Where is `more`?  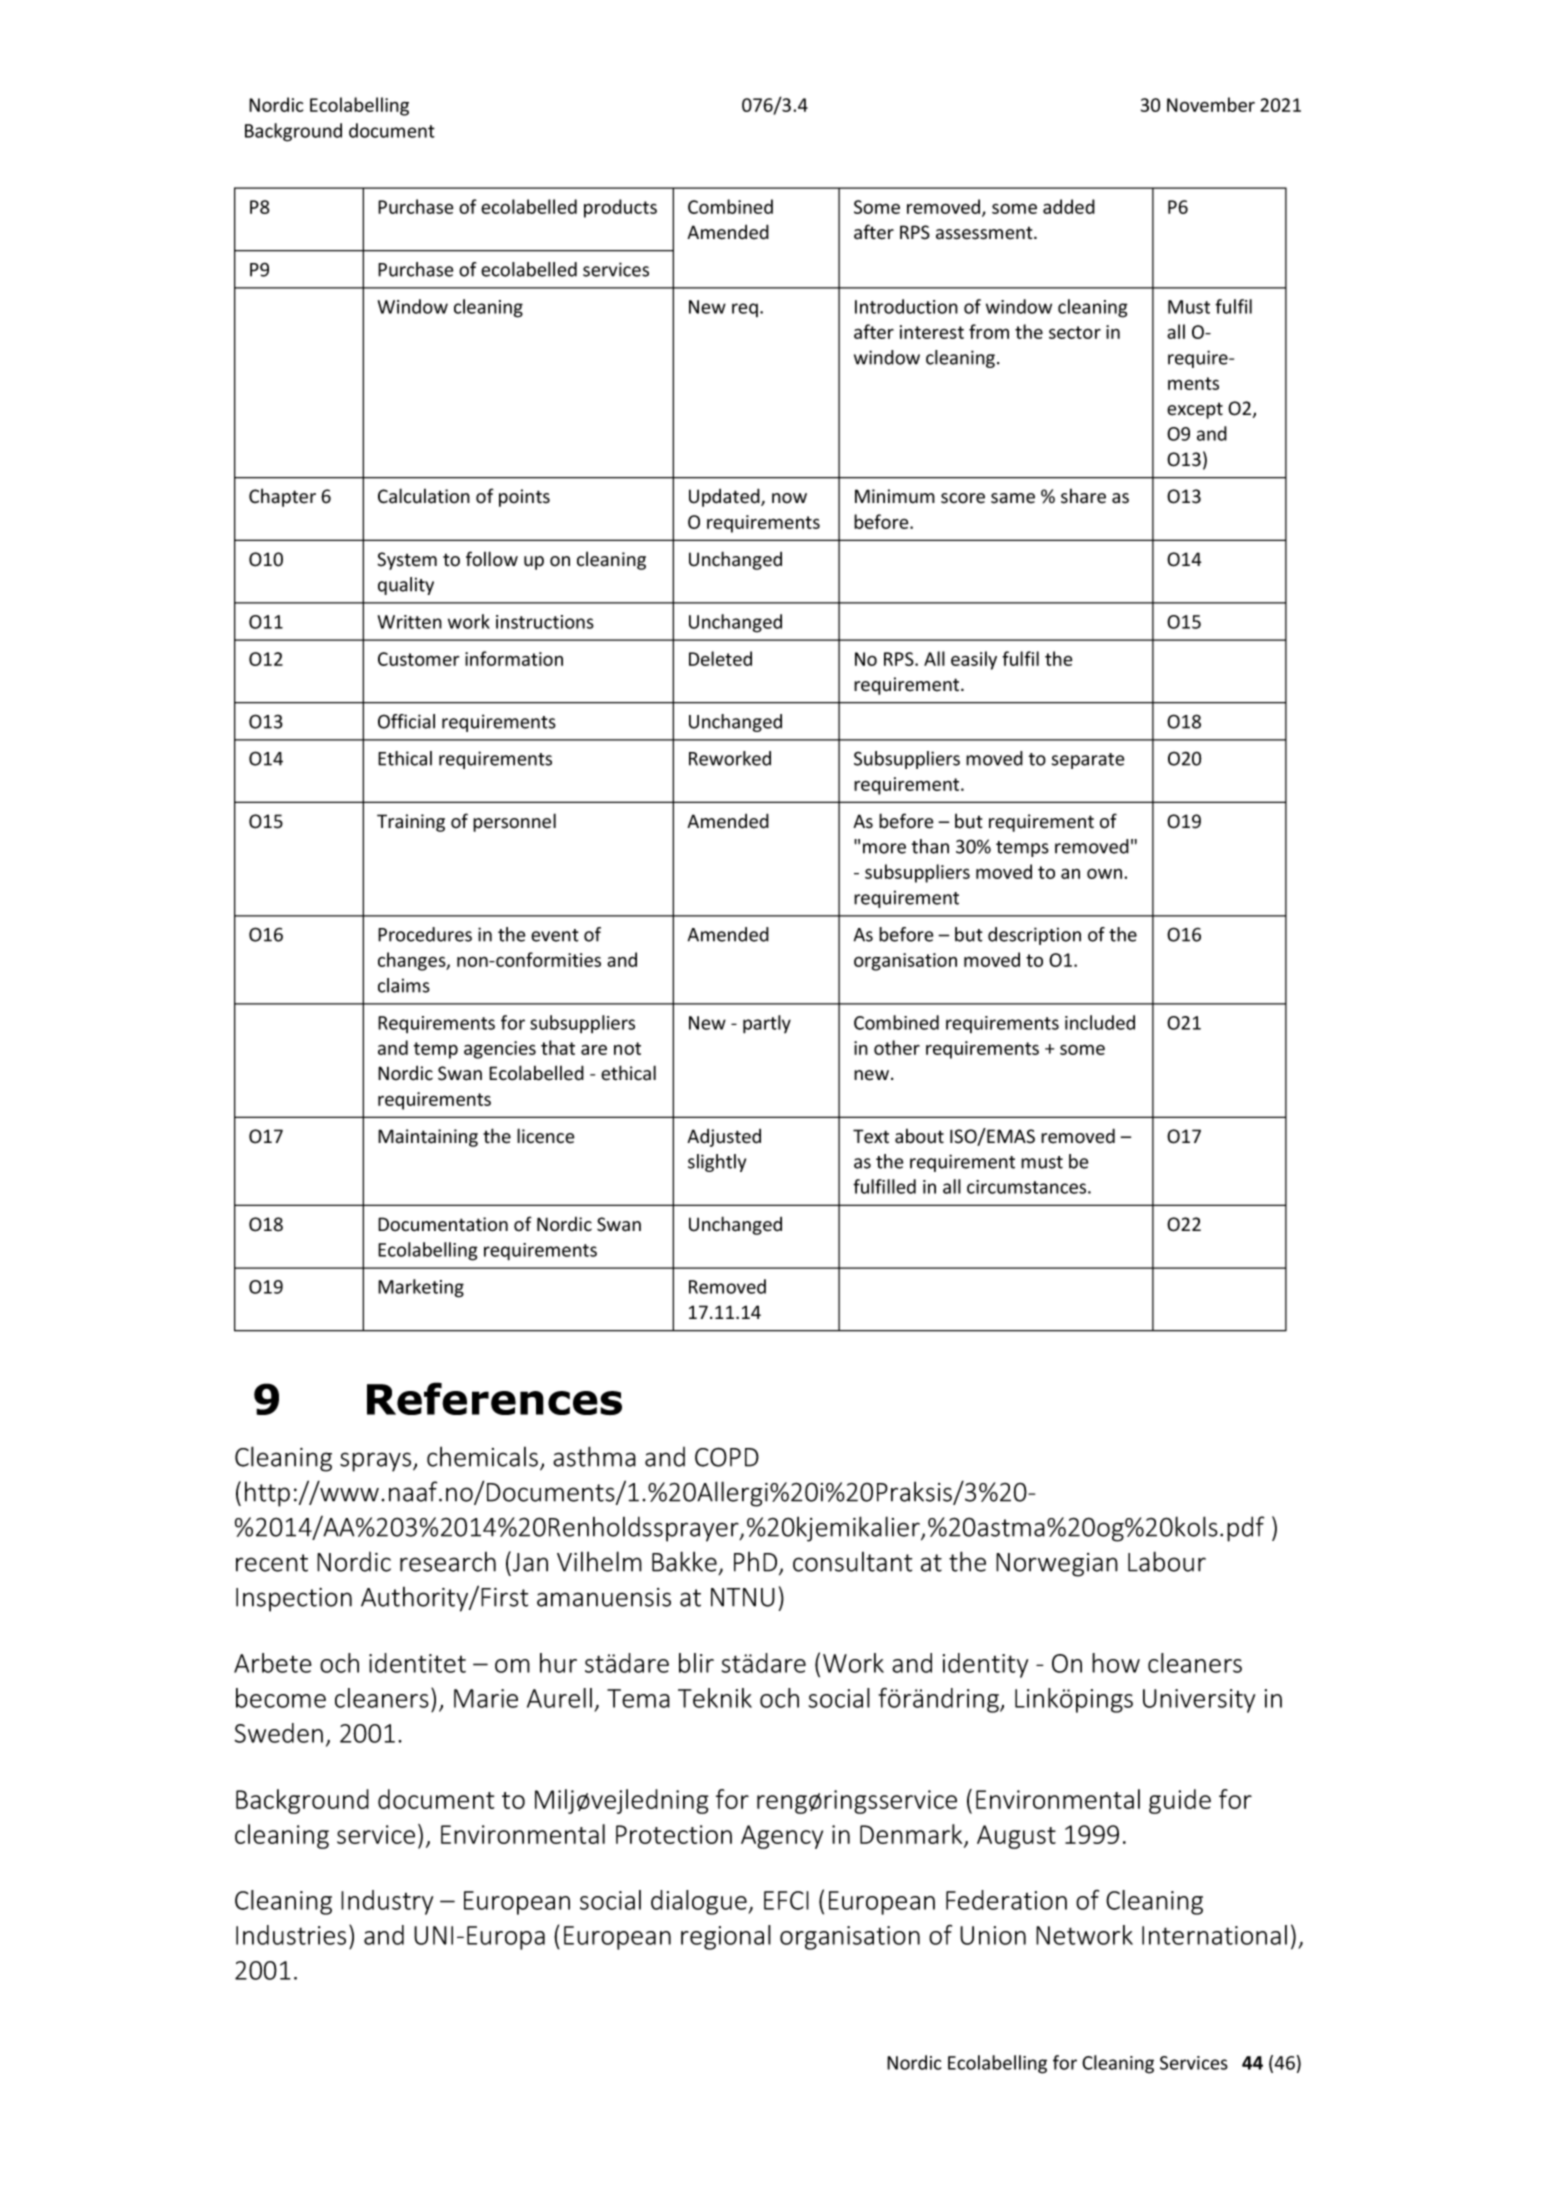
more is located at coordinates (884, 848).
